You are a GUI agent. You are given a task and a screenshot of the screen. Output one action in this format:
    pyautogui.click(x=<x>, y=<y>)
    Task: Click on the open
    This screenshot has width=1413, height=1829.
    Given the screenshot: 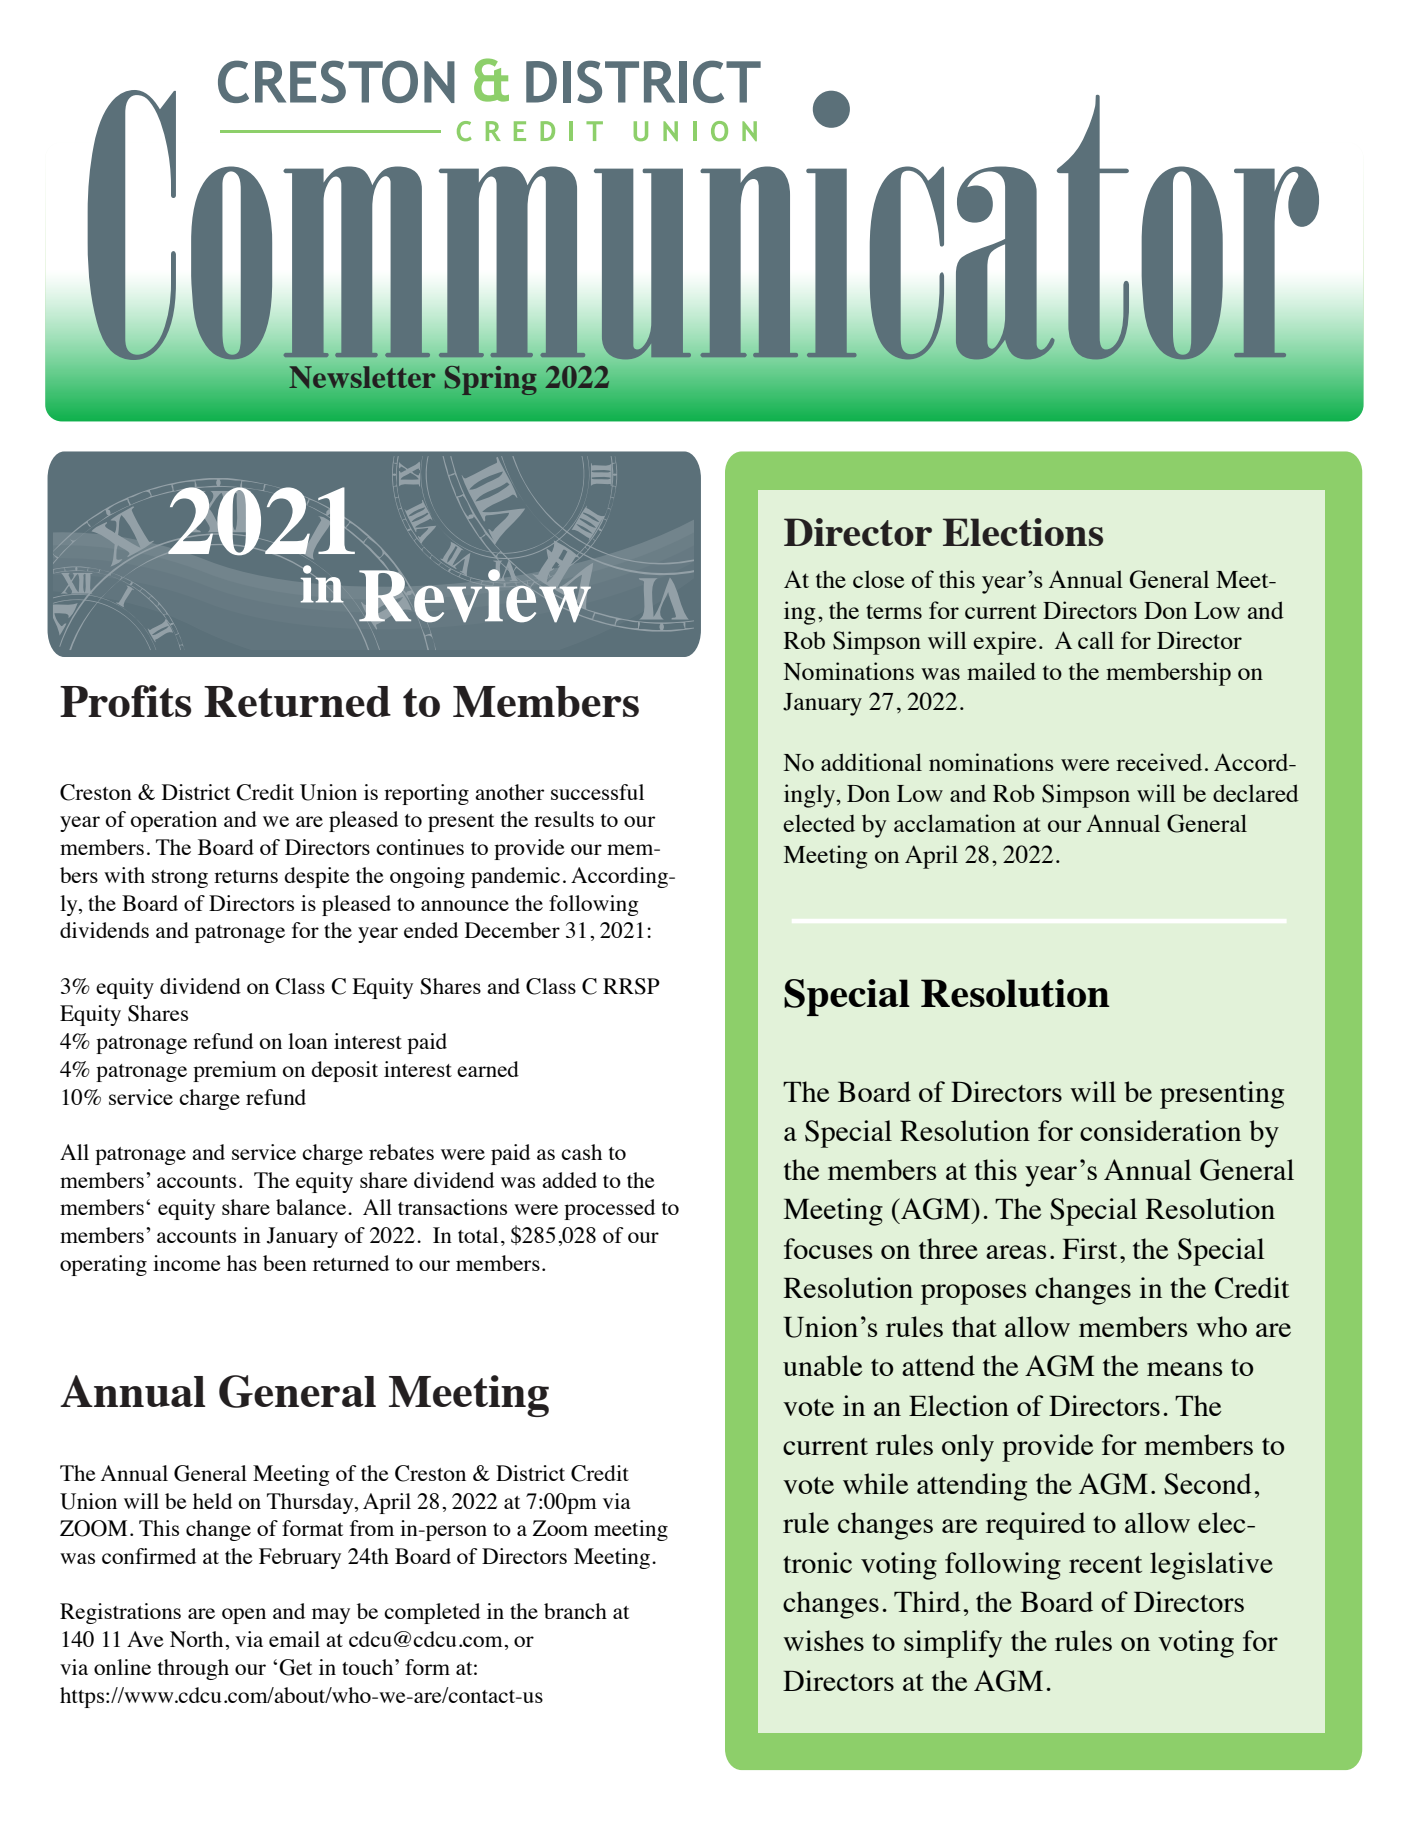 What is the action you would take?
    pyautogui.click(x=244, y=1616)
